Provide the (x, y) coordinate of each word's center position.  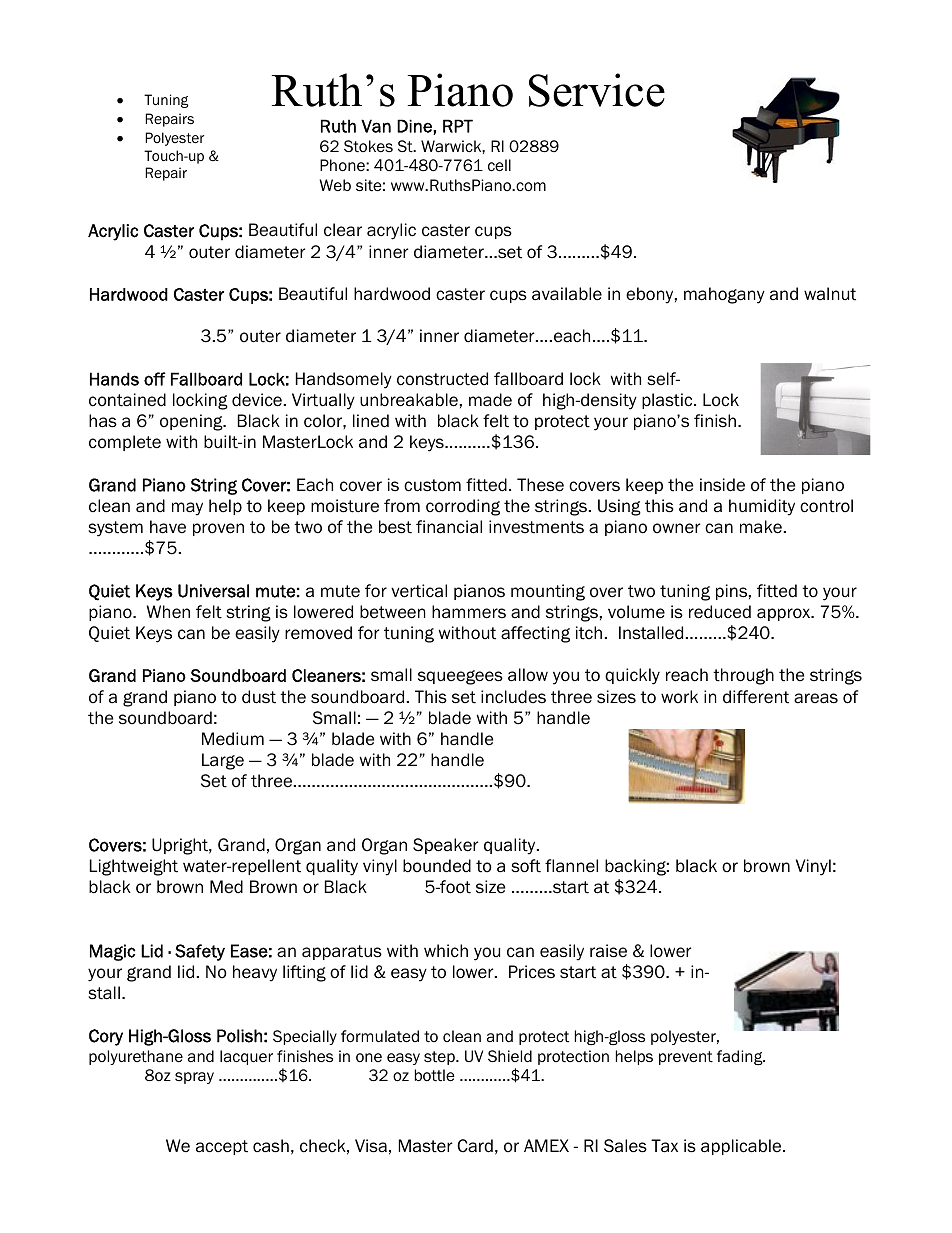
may (187, 509)
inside (722, 485)
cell (499, 165)
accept (222, 1147)
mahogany (724, 295)
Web (335, 185)
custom (432, 485)
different (756, 697)
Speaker (445, 846)
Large (223, 761)
